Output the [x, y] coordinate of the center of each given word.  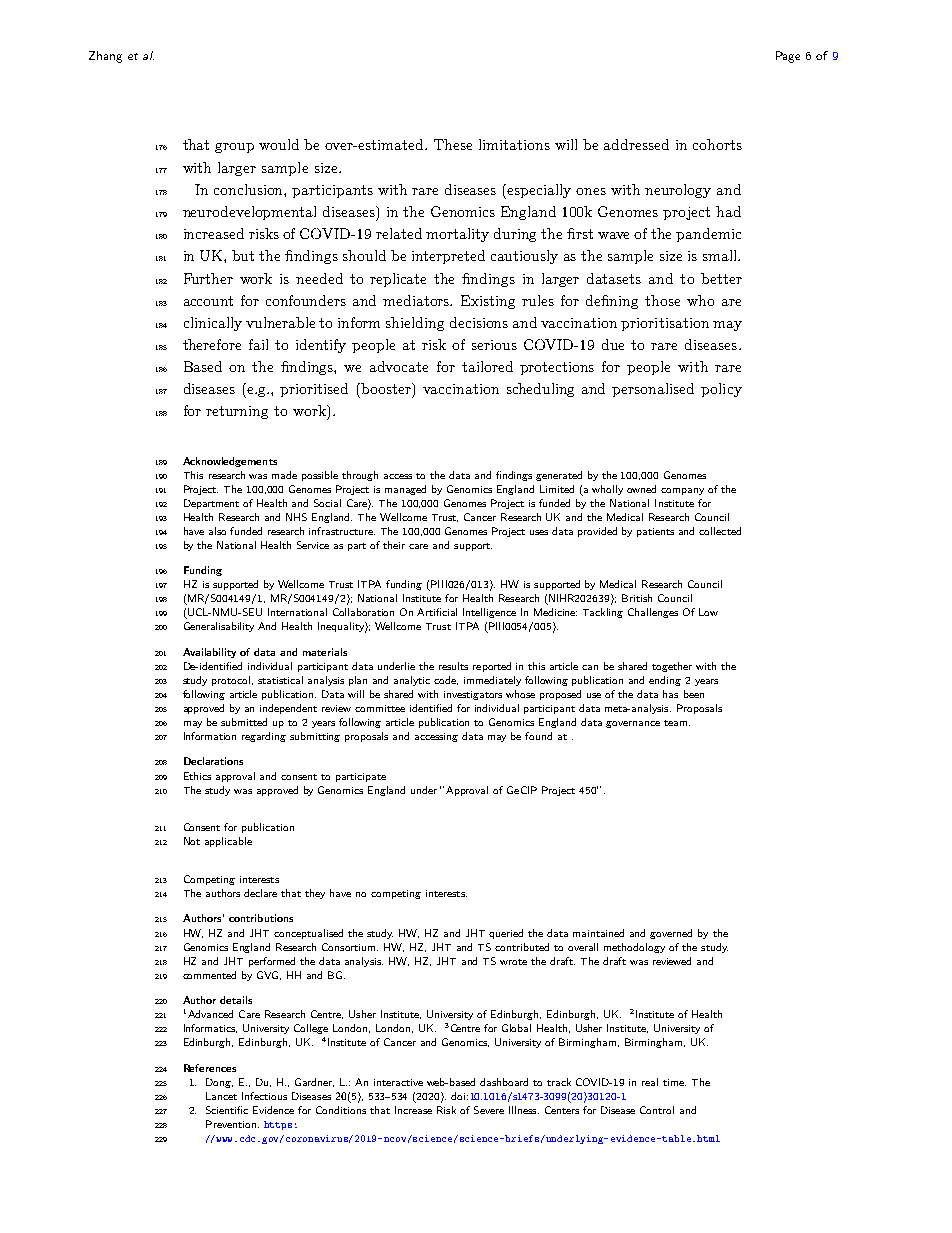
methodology [634, 948]
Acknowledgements [230, 462]
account [208, 301]
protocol [232, 681]
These [453, 144]
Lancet [221, 1096]
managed [405, 490]
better [721, 278]
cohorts [717, 144]
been [694, 694]
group [234, 148]
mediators [417, 300]
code [446, 680]
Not [192, 841]
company [682, 491]
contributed [522, 947]
